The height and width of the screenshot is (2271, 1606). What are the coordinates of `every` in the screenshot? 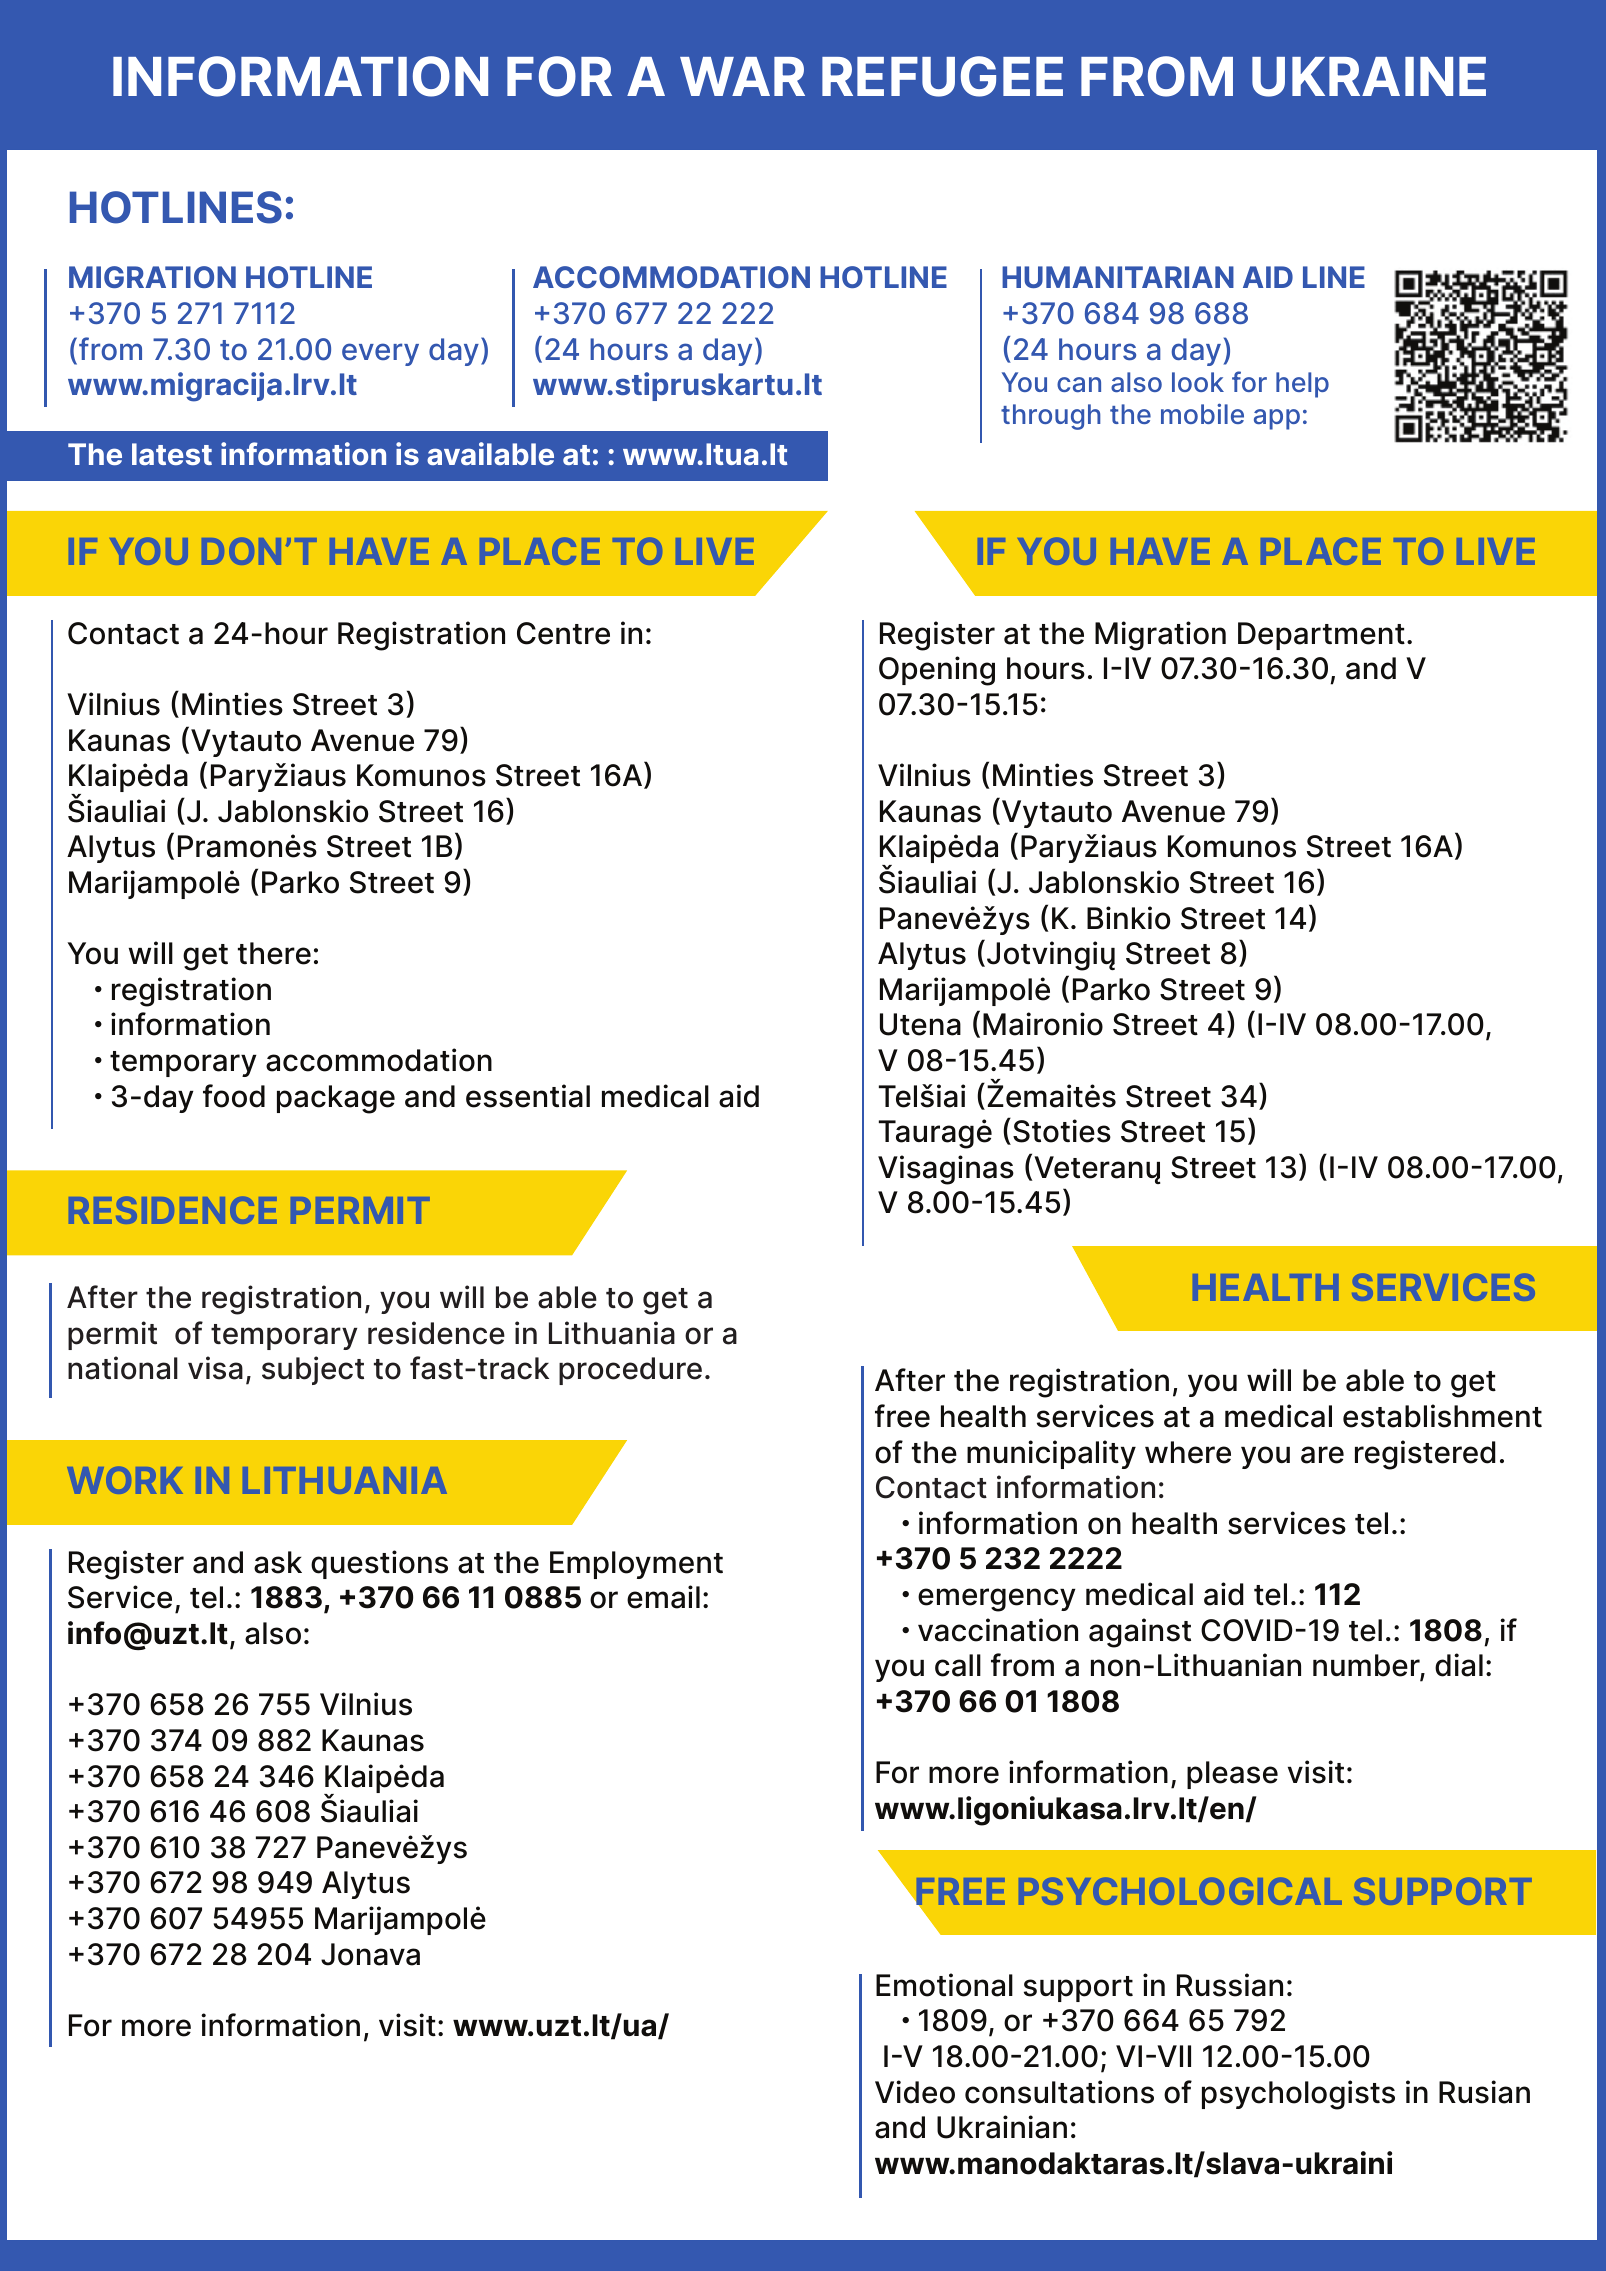 It's located at (380, 354).
